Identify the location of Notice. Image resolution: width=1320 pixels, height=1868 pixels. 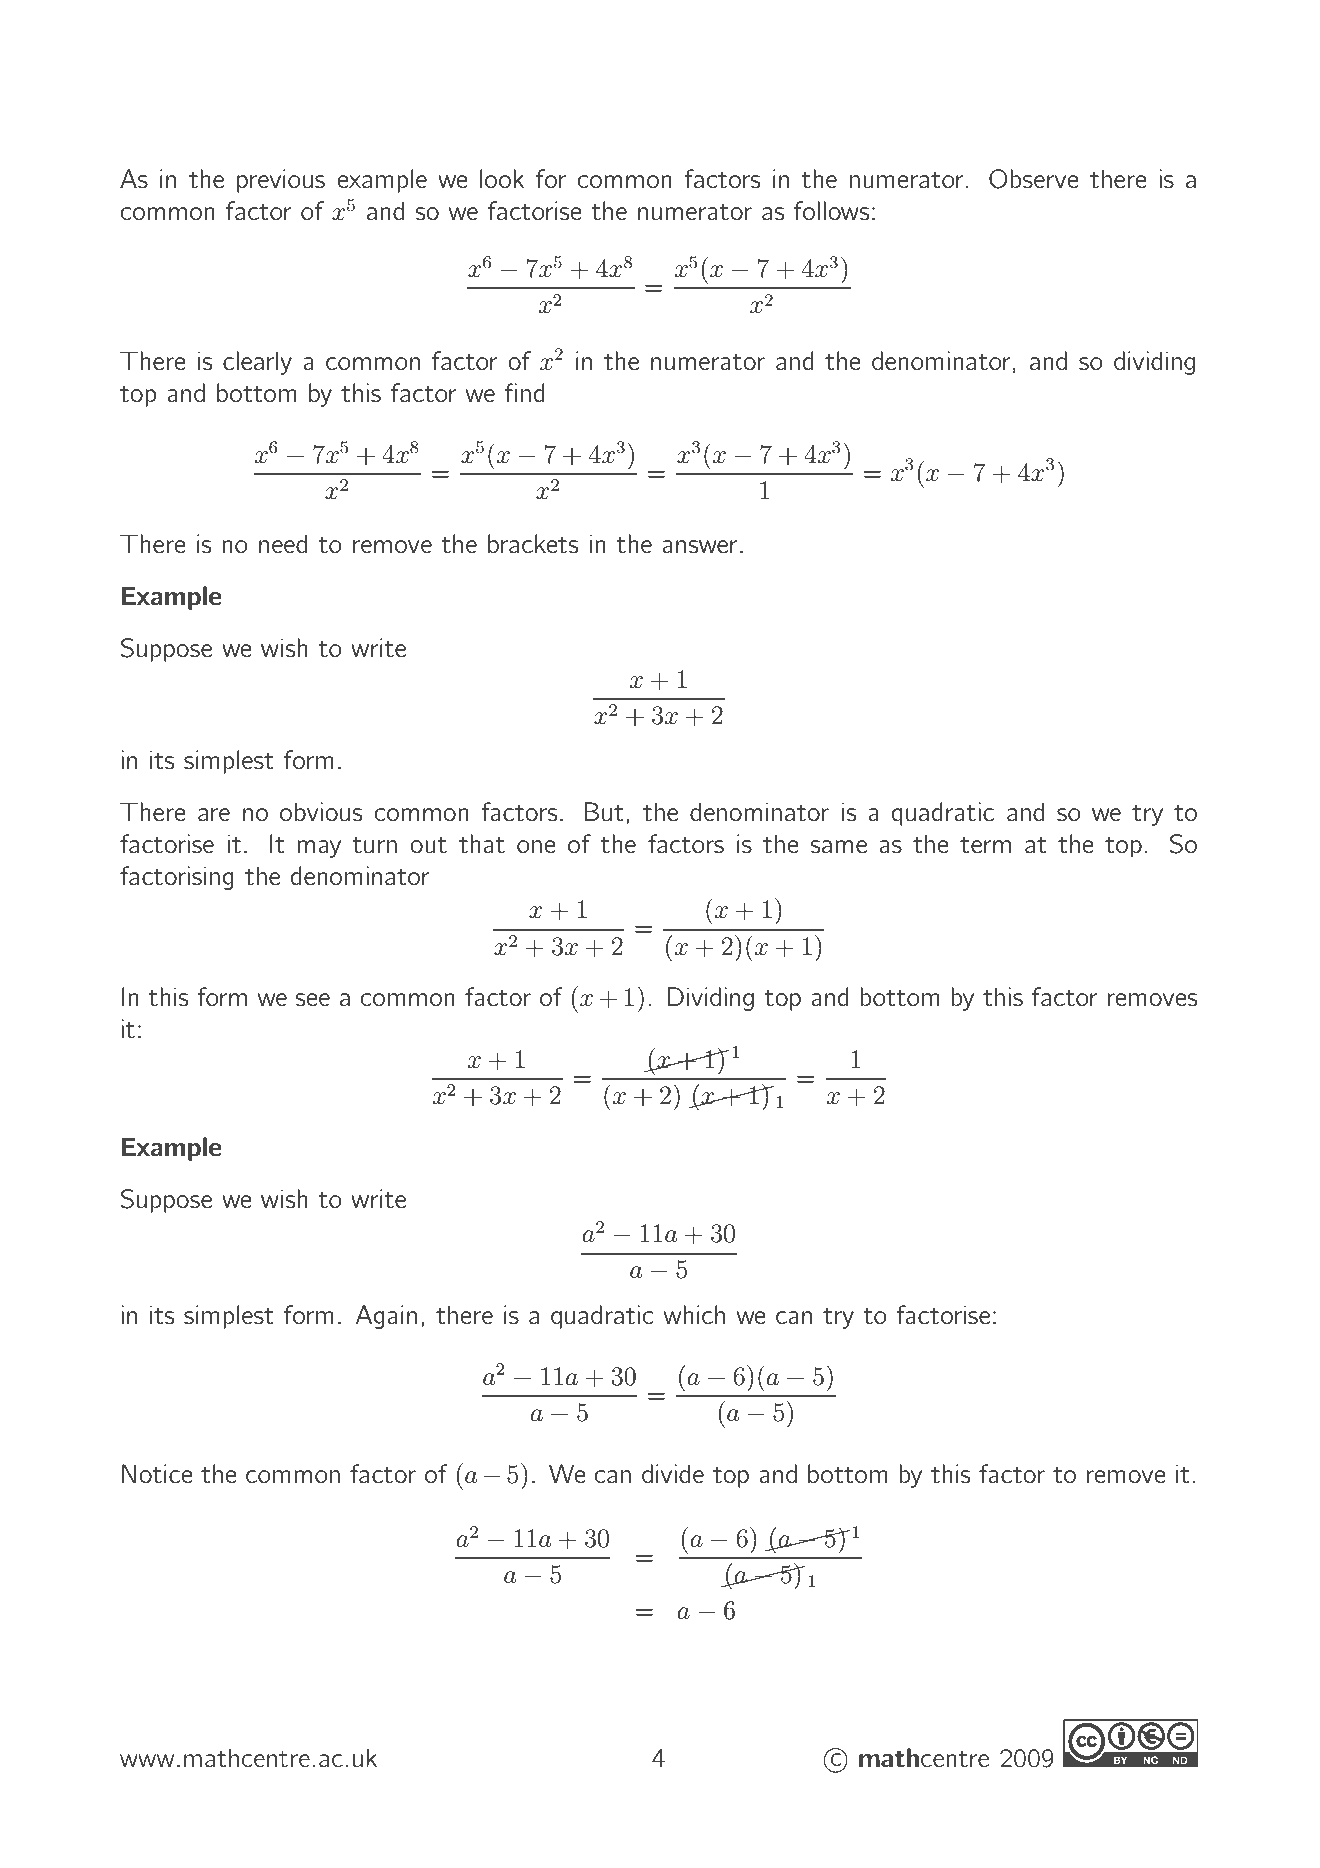
(157, 1474).
